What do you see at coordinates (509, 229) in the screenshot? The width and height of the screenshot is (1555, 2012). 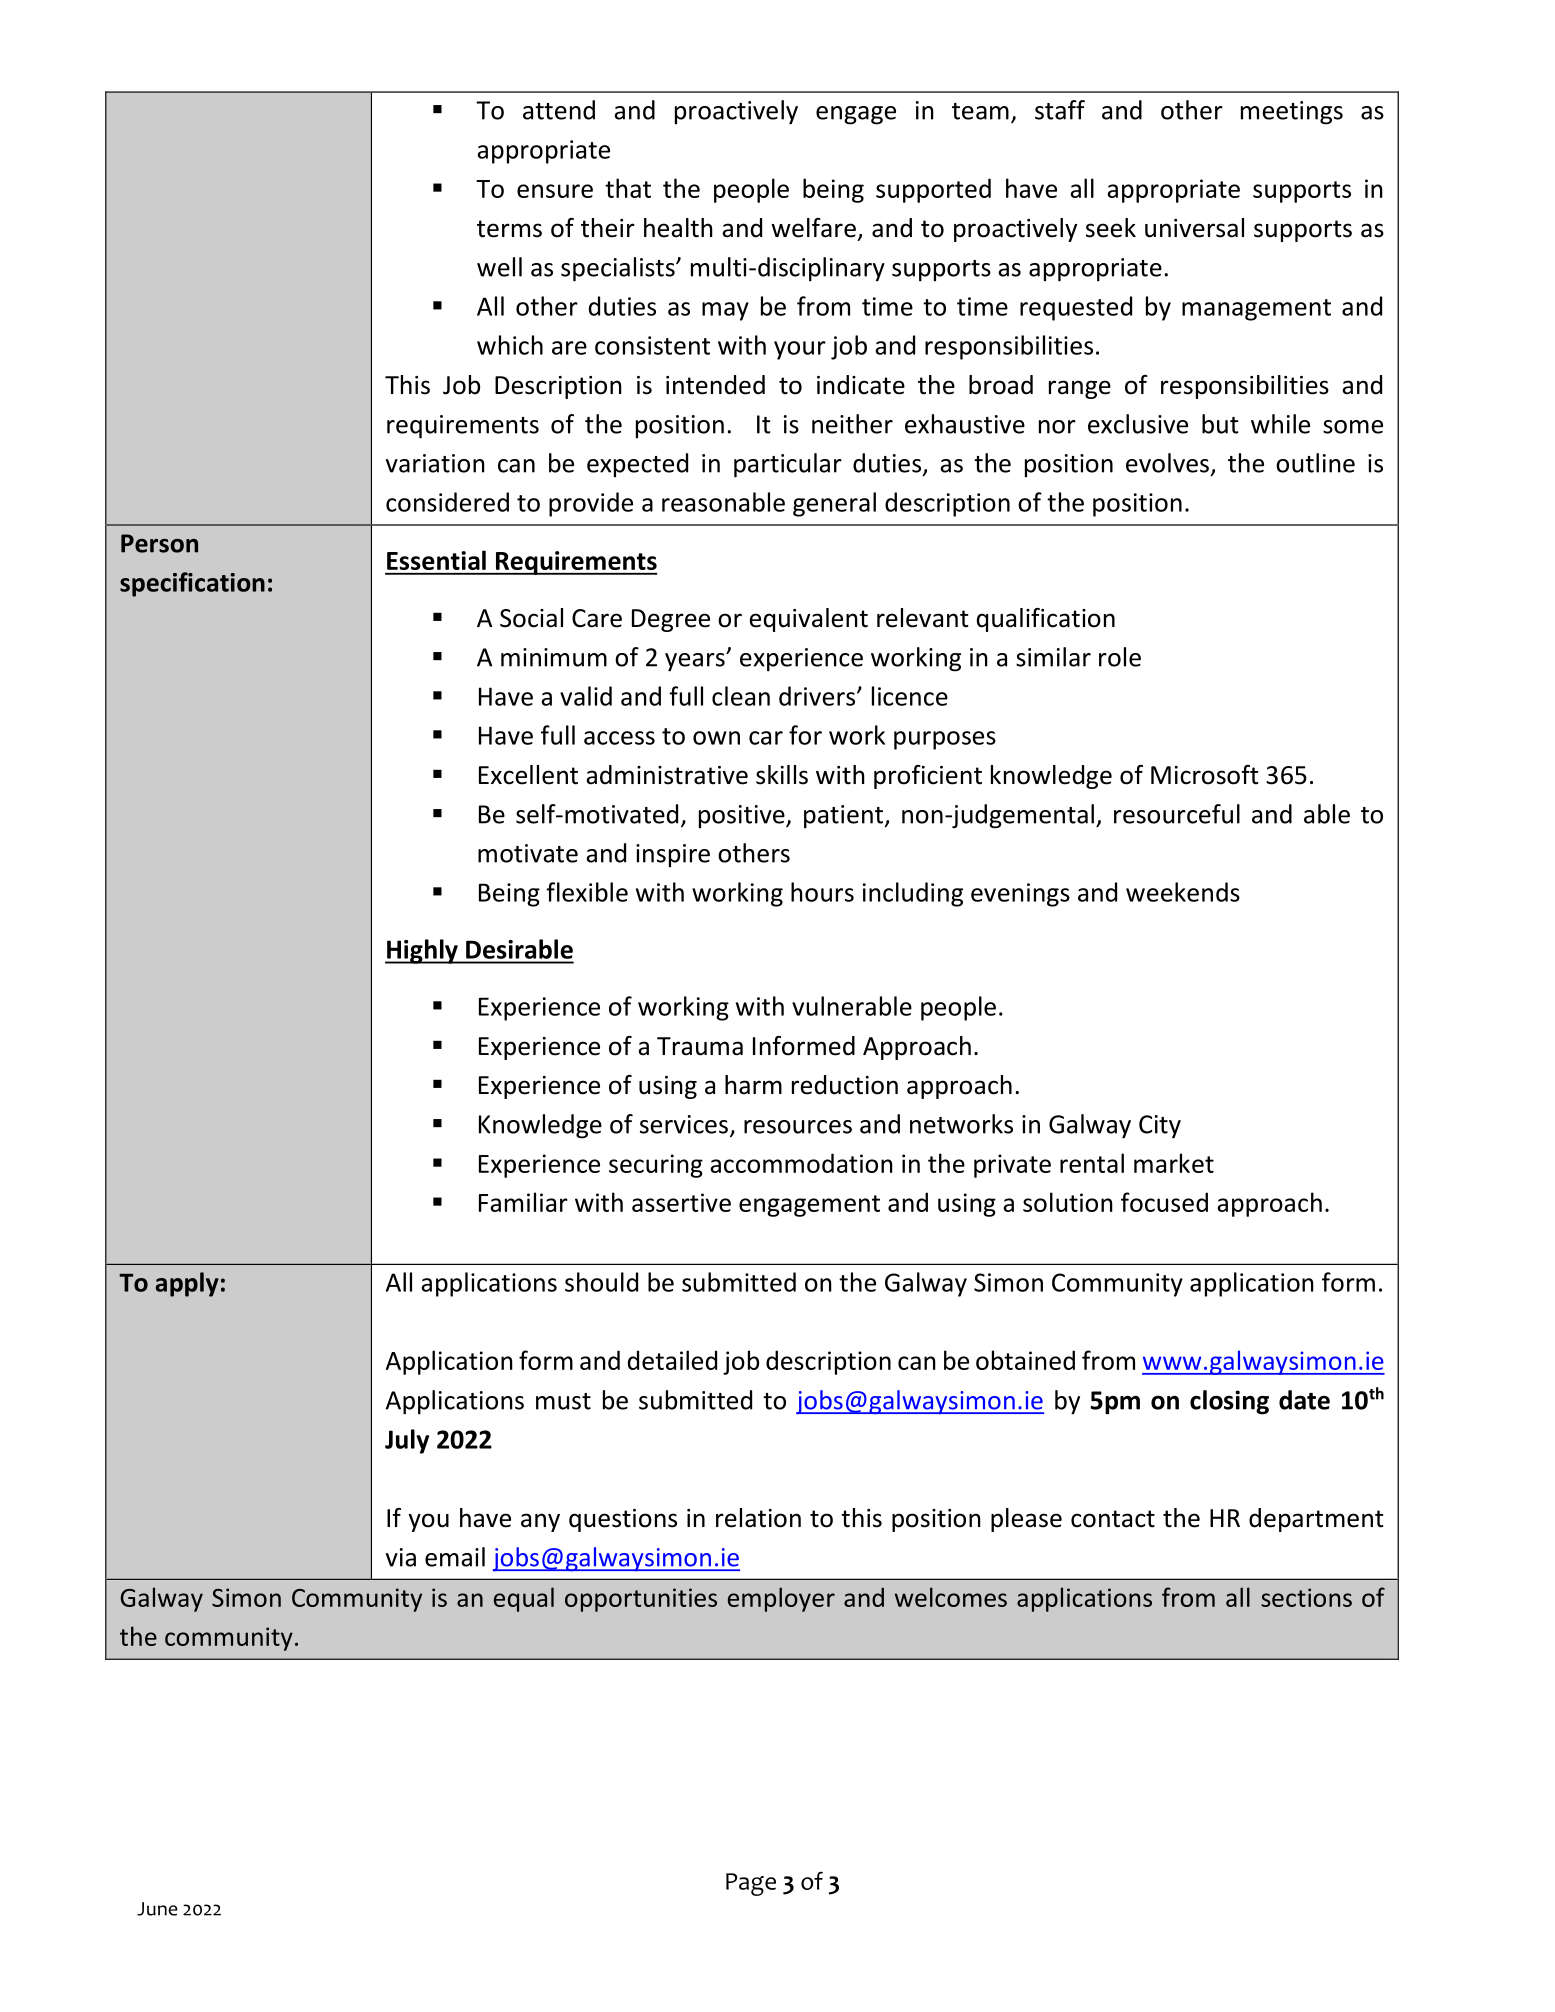 I see `terms` at bounding box center [509, 229].
